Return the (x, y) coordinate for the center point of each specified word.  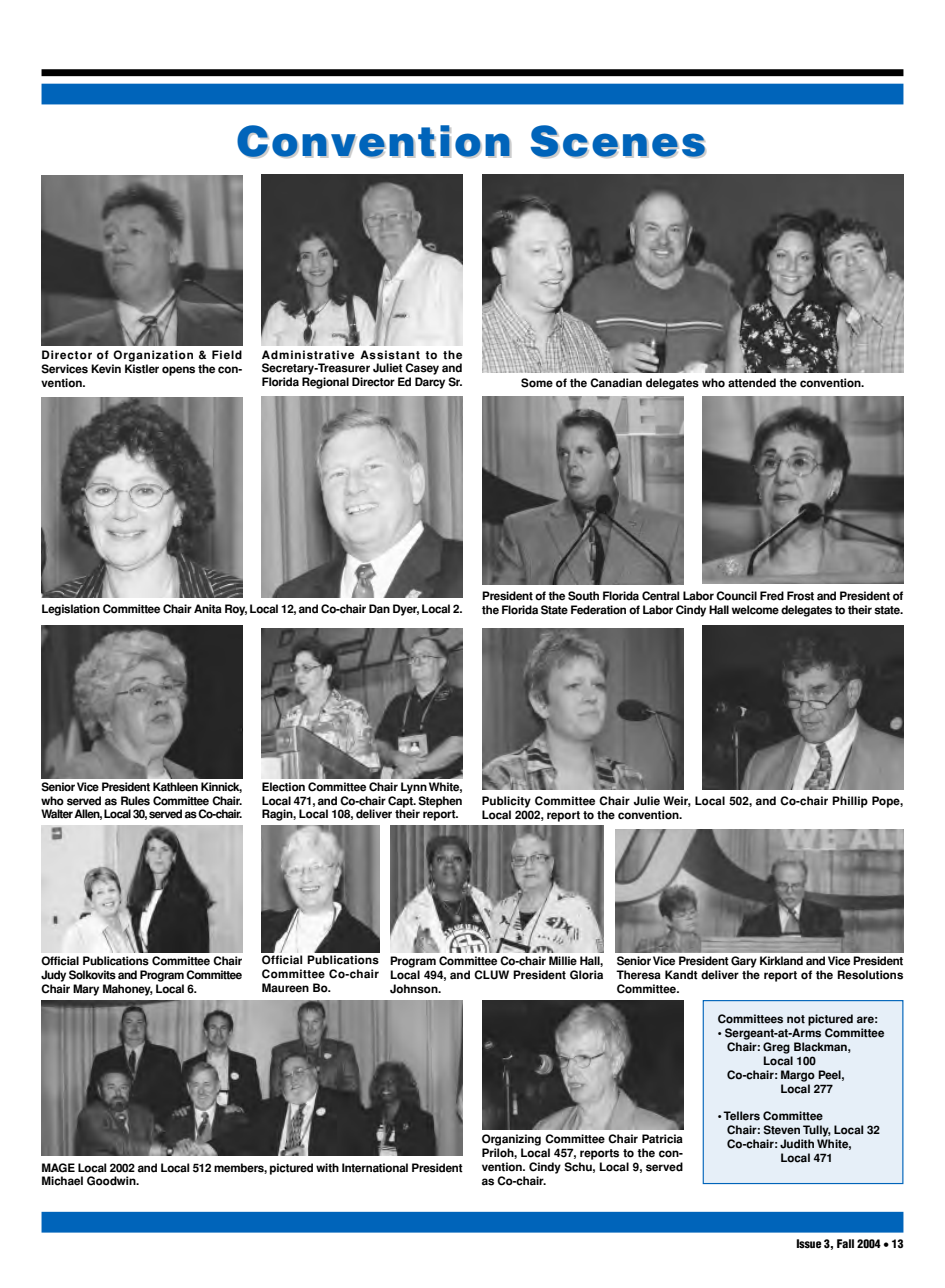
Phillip (850, 802)
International (375, 1168)
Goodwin (112, 1181)
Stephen (440, 802)
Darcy (430, 383)
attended (752, 383)
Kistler (142, 369)
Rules (135, 801)
